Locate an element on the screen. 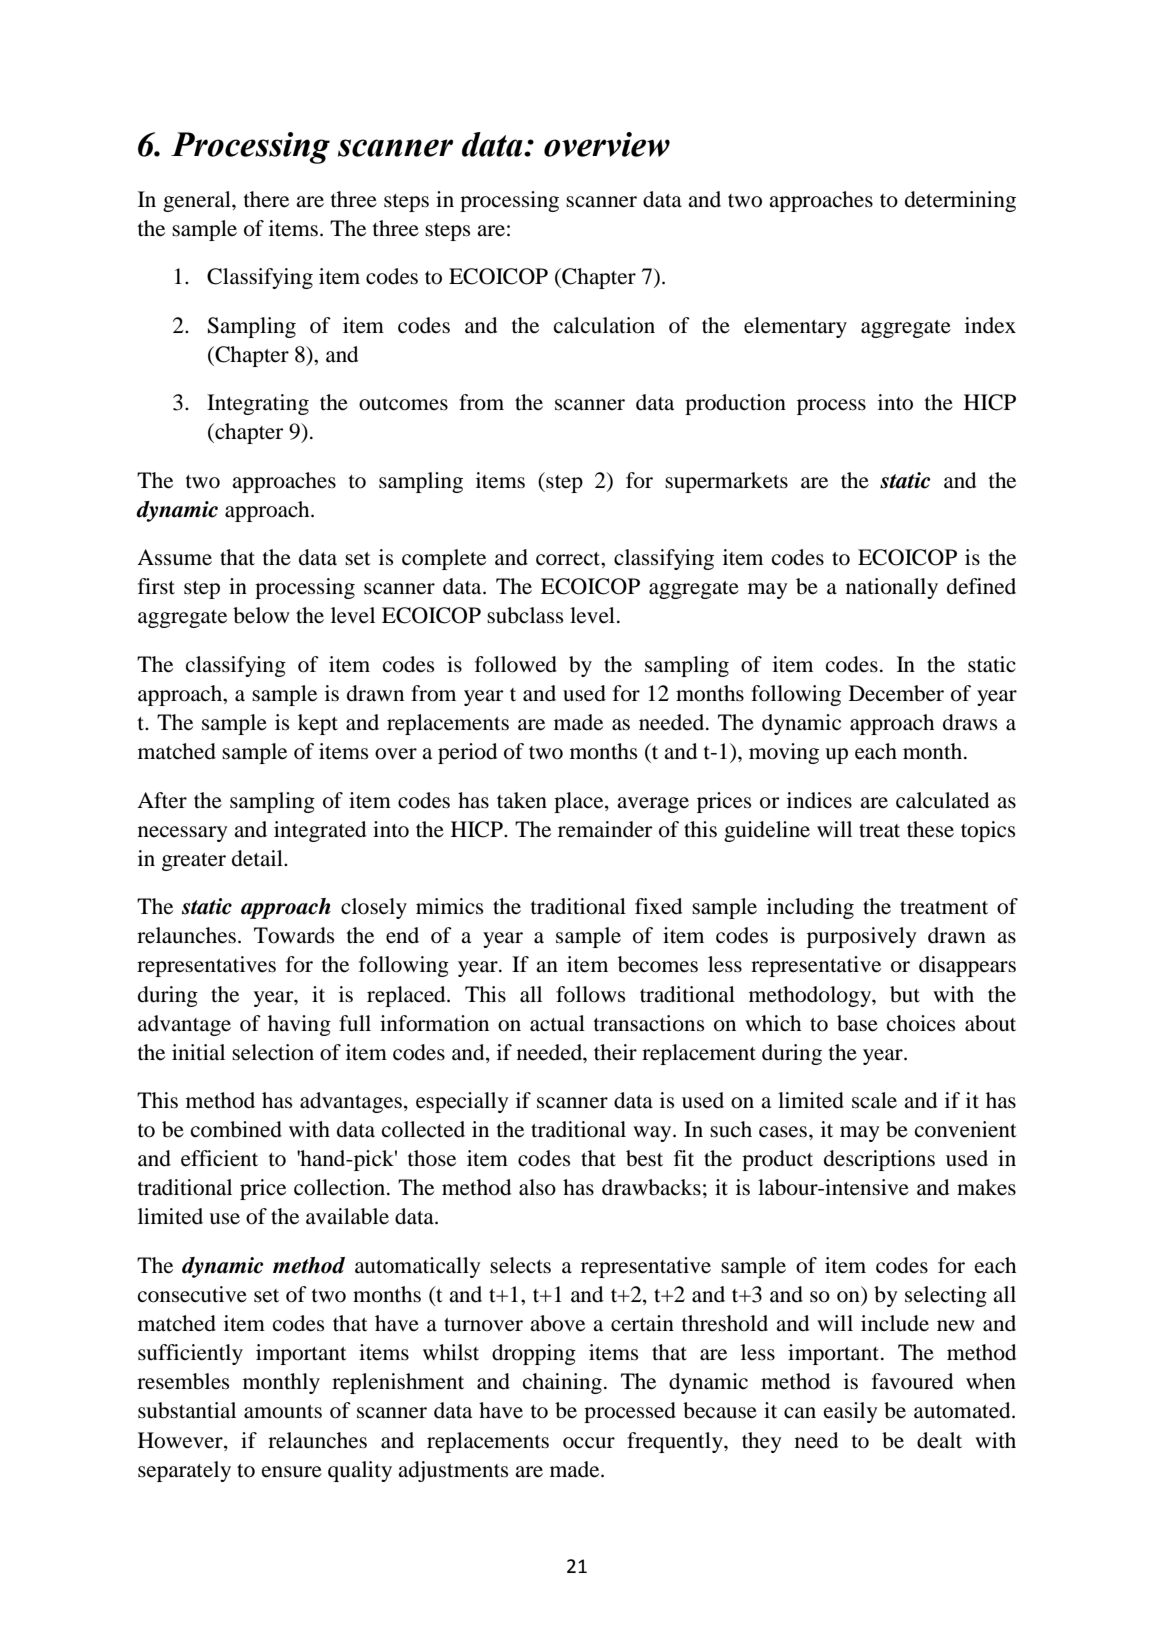 This screenshot has width=1154, height=1632. best is located at coordinates (644, 1158).
